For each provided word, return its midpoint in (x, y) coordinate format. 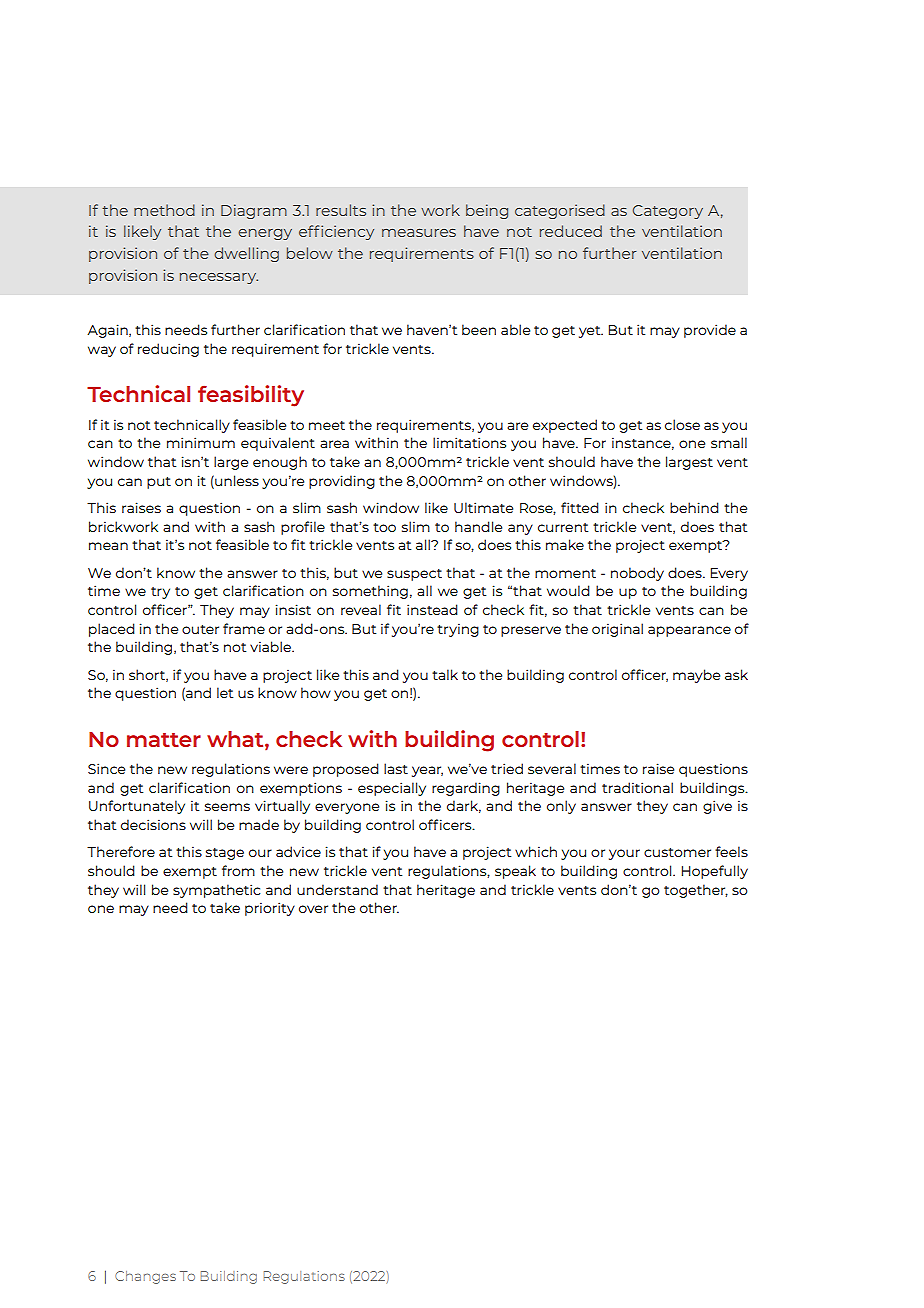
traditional (637, 787)
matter (164, 740)
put (159, 483)
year (427, 771)
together (696, 891)
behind (694, 507)
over (313, 909)
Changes (145, 1277)
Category (668, 212)
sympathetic (216, 891)
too (384, 527)
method (164, 210)
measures (419, 233)
